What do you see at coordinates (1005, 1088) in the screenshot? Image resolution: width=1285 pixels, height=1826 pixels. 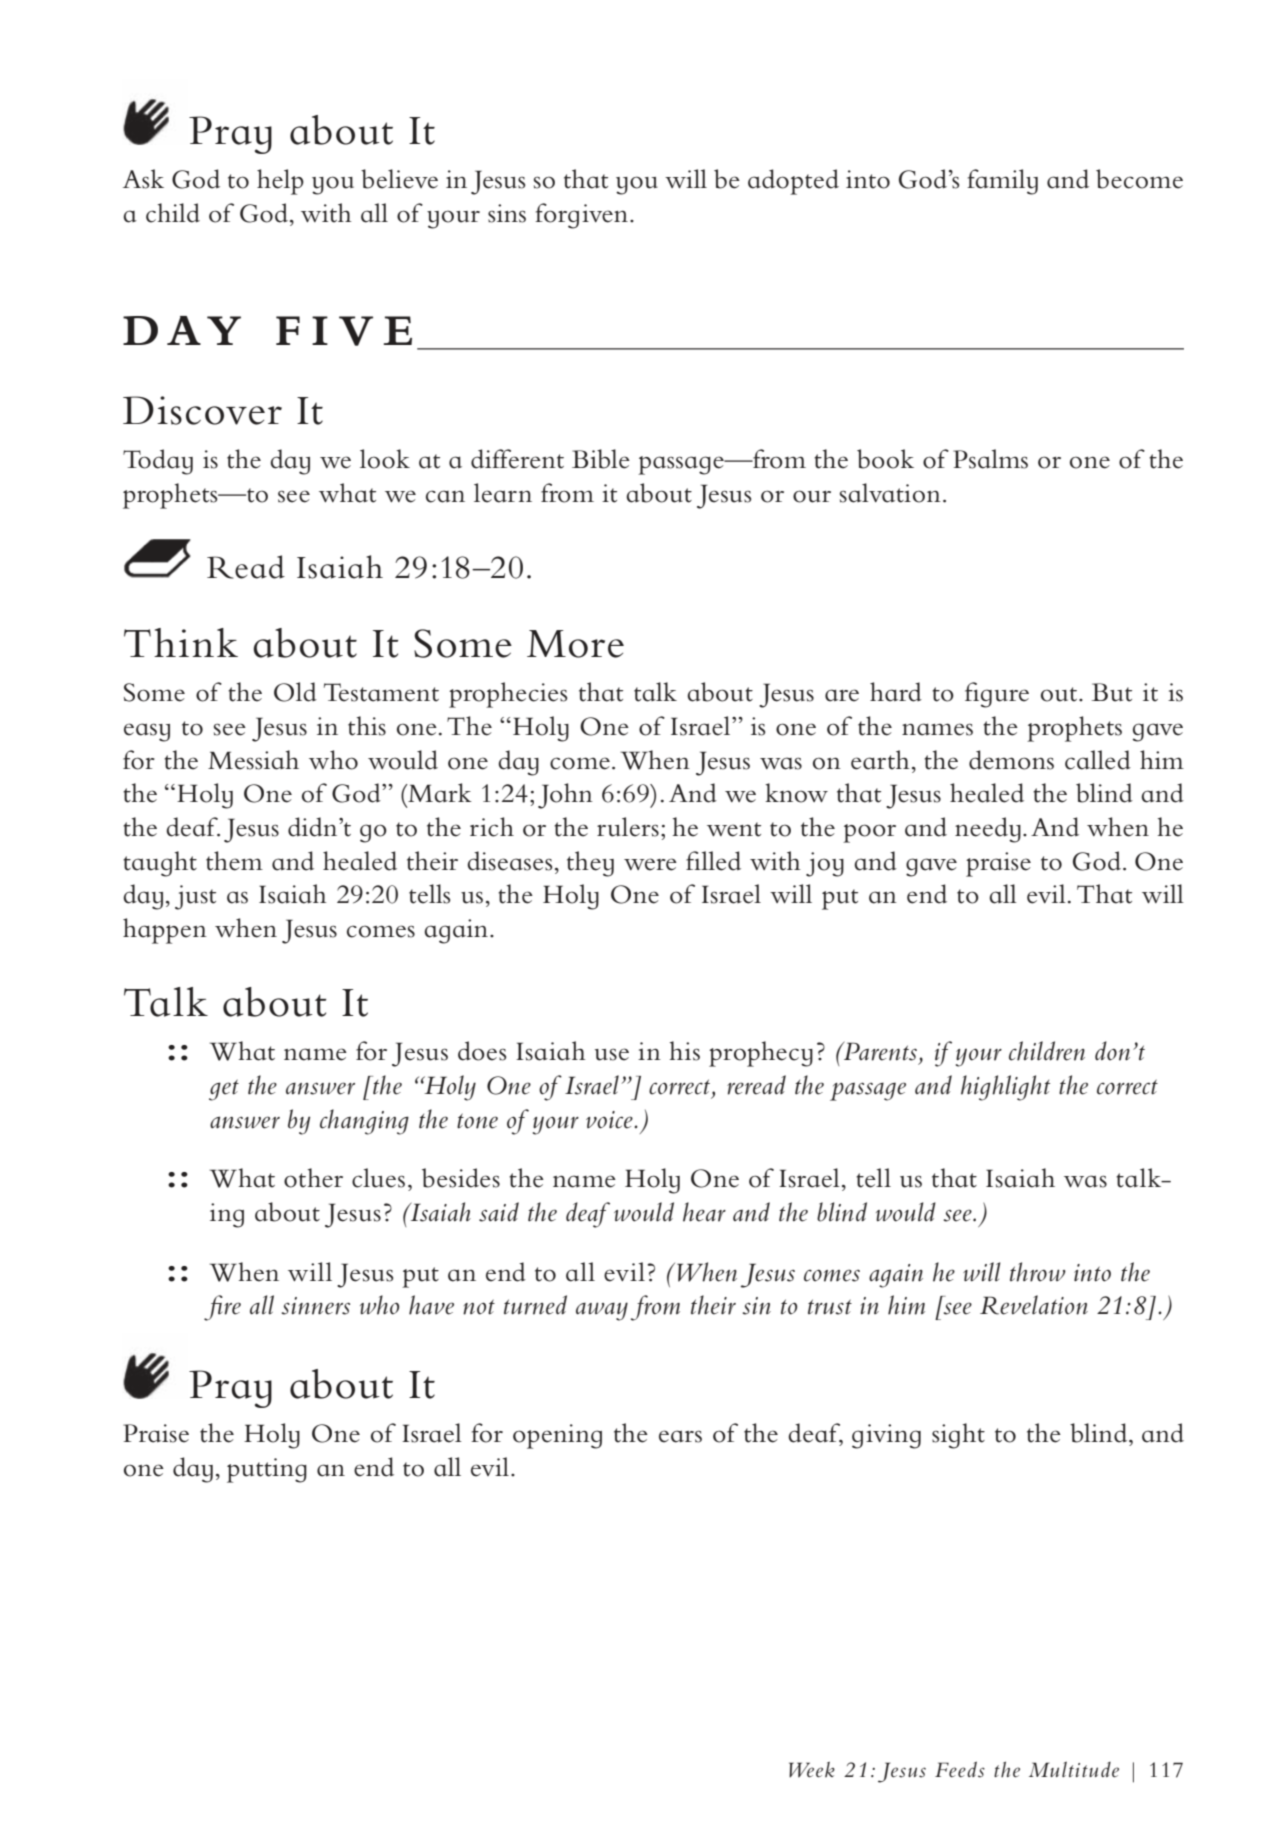 I see `highlight` at bounding box center [1005, 1088].
